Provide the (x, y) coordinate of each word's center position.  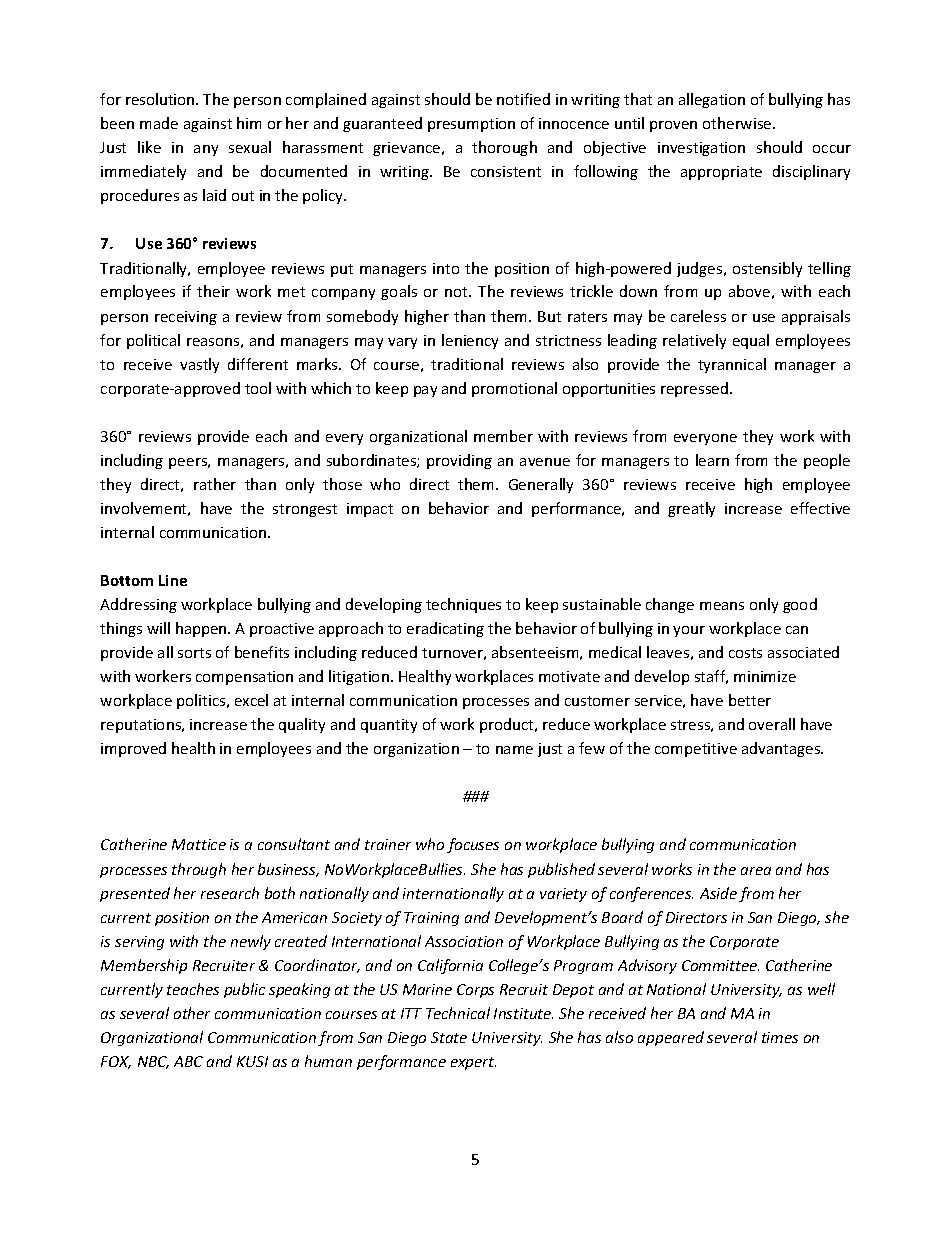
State (449, 1037)
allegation (712, 100)
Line (173, 580)
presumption (471, 125)
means (722, 606)
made (159, 123)
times (780, 1037)
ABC (188, 1061)
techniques (463, 605)
